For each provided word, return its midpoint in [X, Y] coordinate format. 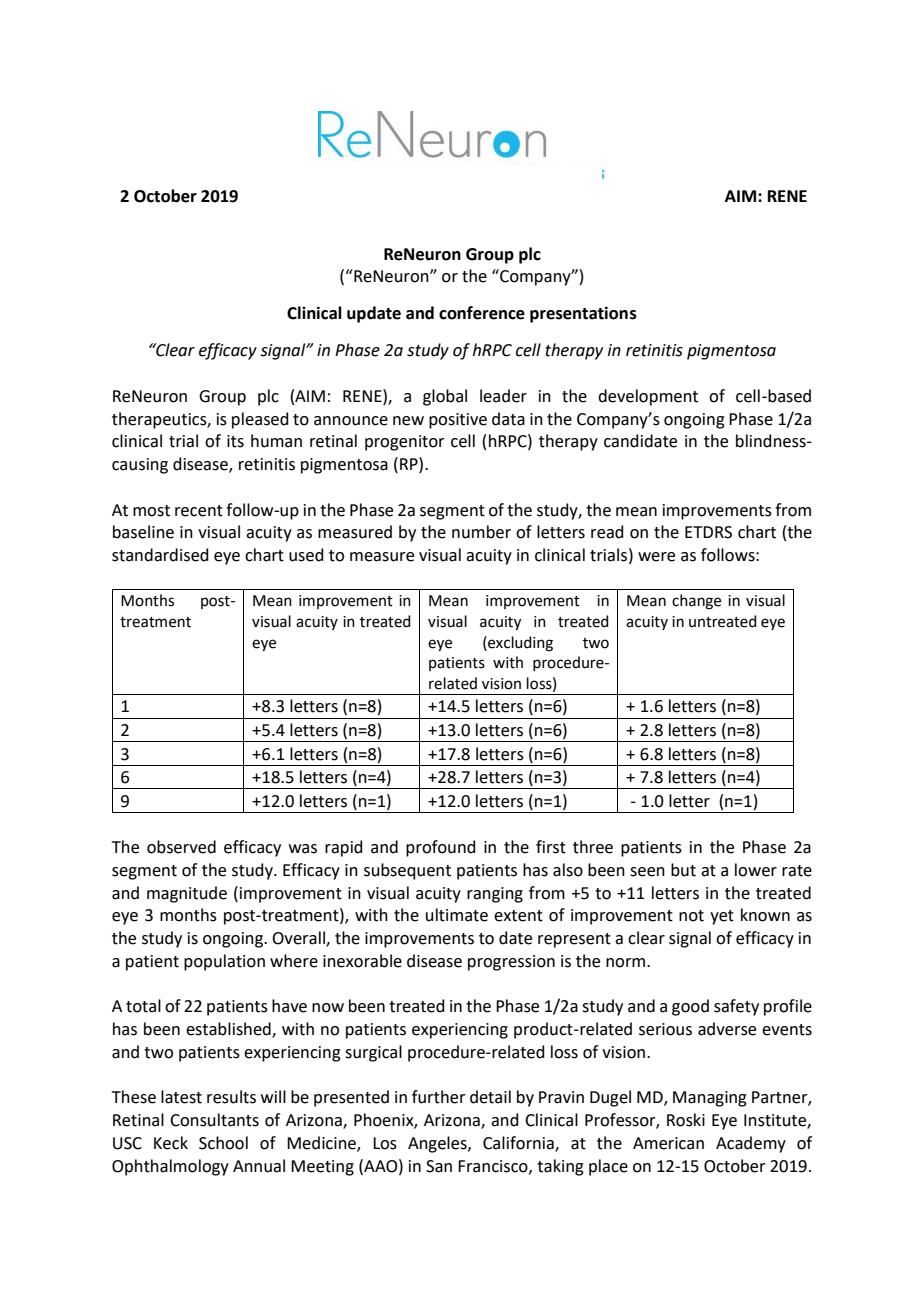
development [648, 397]
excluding [519, 644]
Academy [751, 1144]
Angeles [438, 1144]
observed [181, 847]
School [223, 1143]
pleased [260, 420]
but [683, 870]
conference [482, 313]
